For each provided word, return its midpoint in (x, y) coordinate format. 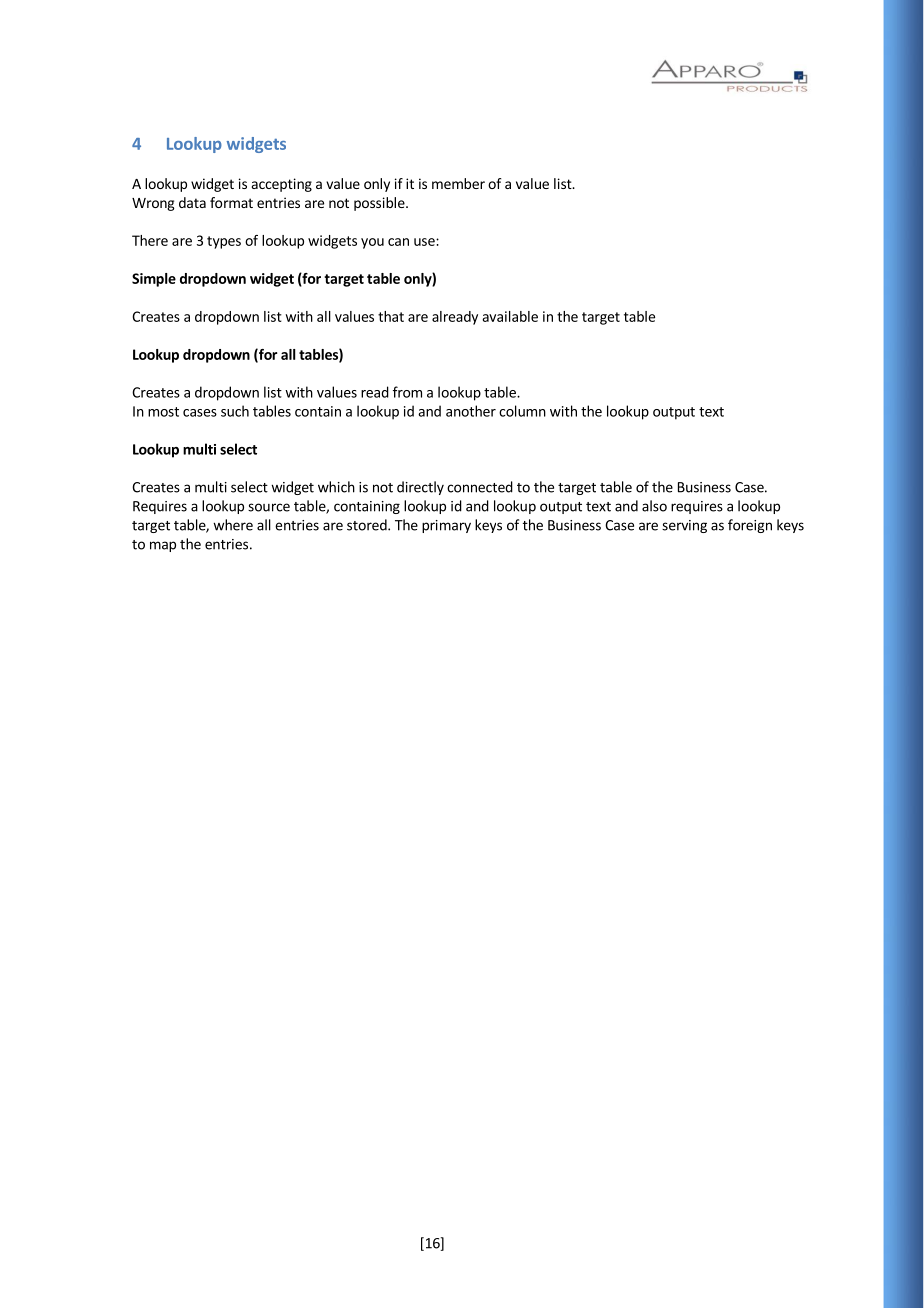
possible (380, 204)
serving (684, 526)
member (458, 183)
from (407, 392)
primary (446, 526)
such (235, 411)
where (233, 525)
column (522, 411)
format (231, 202)
